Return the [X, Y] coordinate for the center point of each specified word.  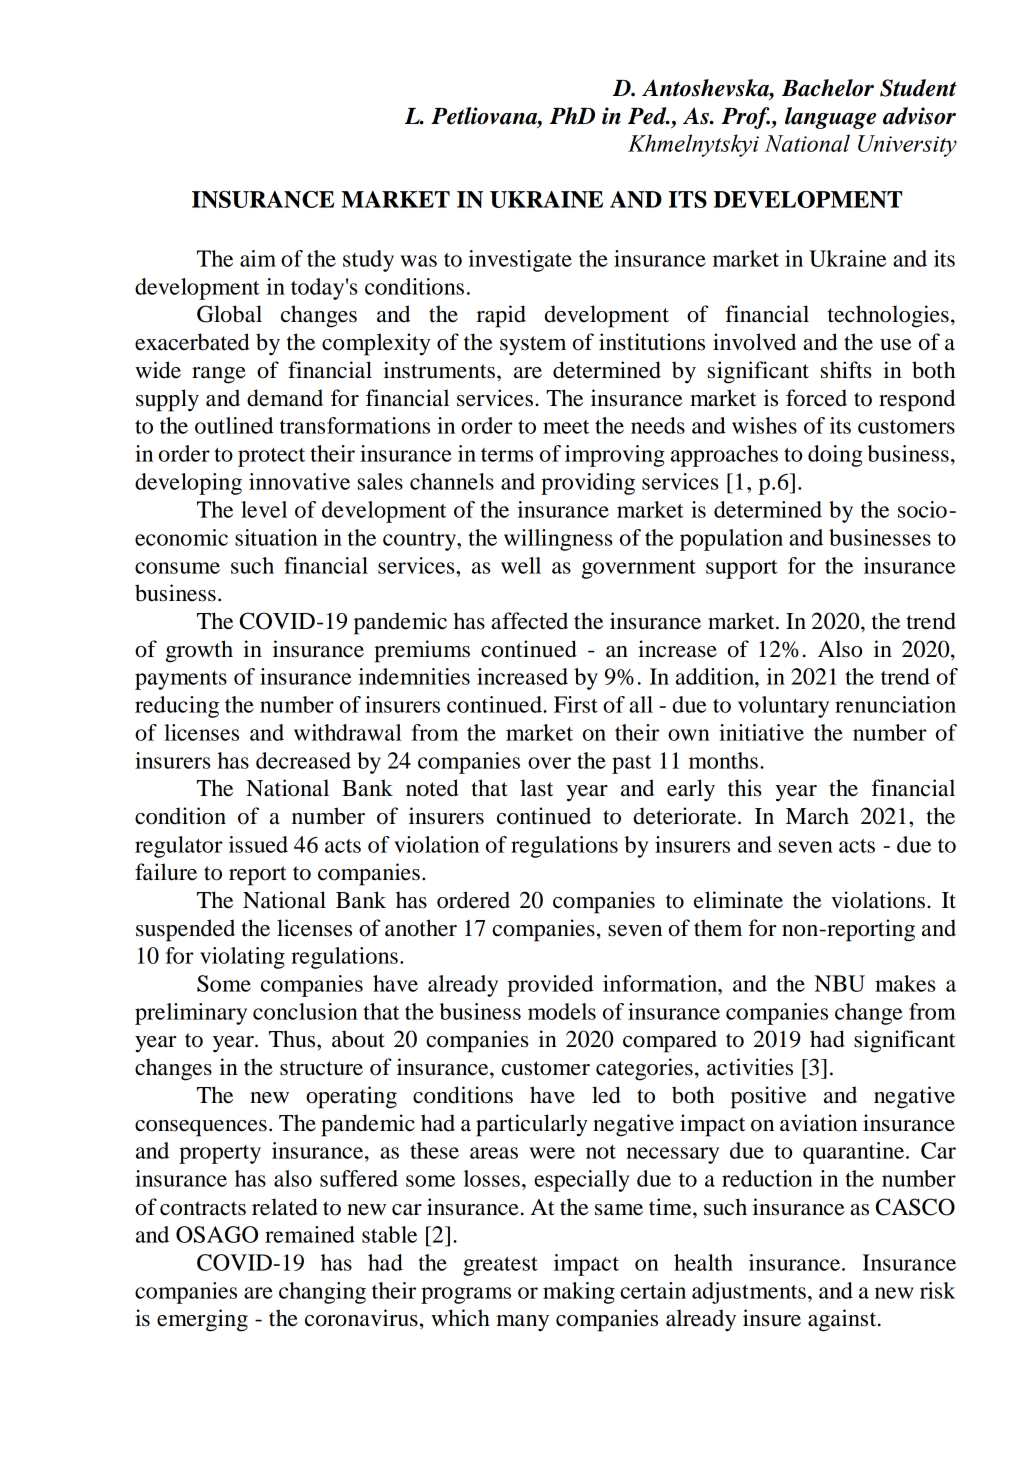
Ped [648, 116]
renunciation [895, 704]
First [576, 704]
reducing [177, 707]
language [830, 118]
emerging [202, 1320]
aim [258, 258]
